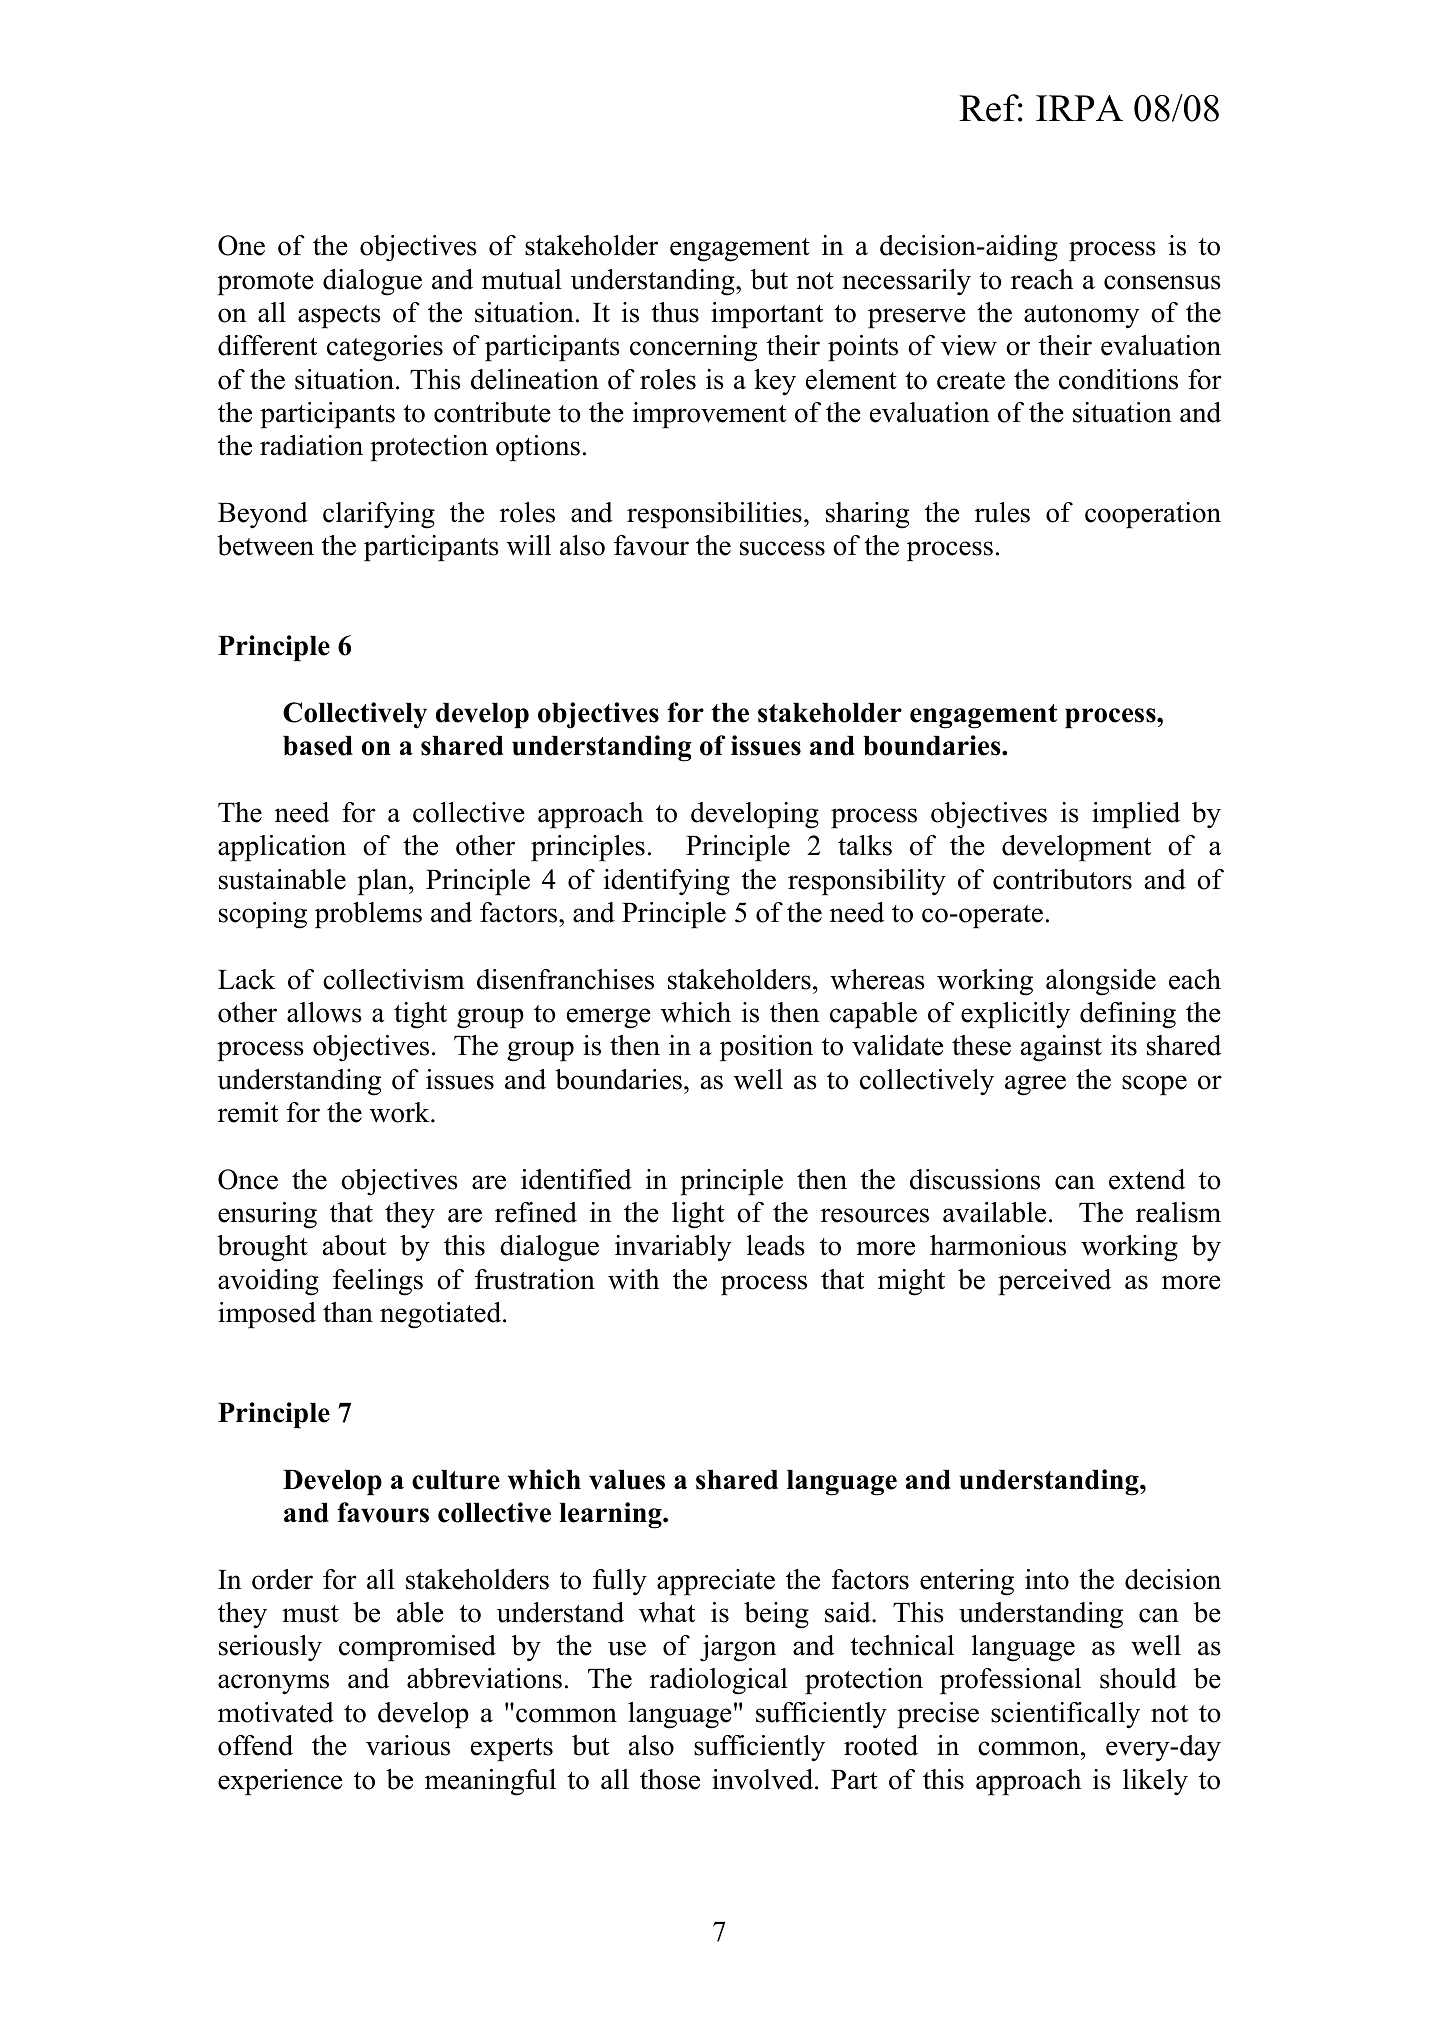 This image has height=2034, width=1438. What do you see at coordinates (1002, 512) in the image?
I see `rules` at bounding box center [1002, 512].
